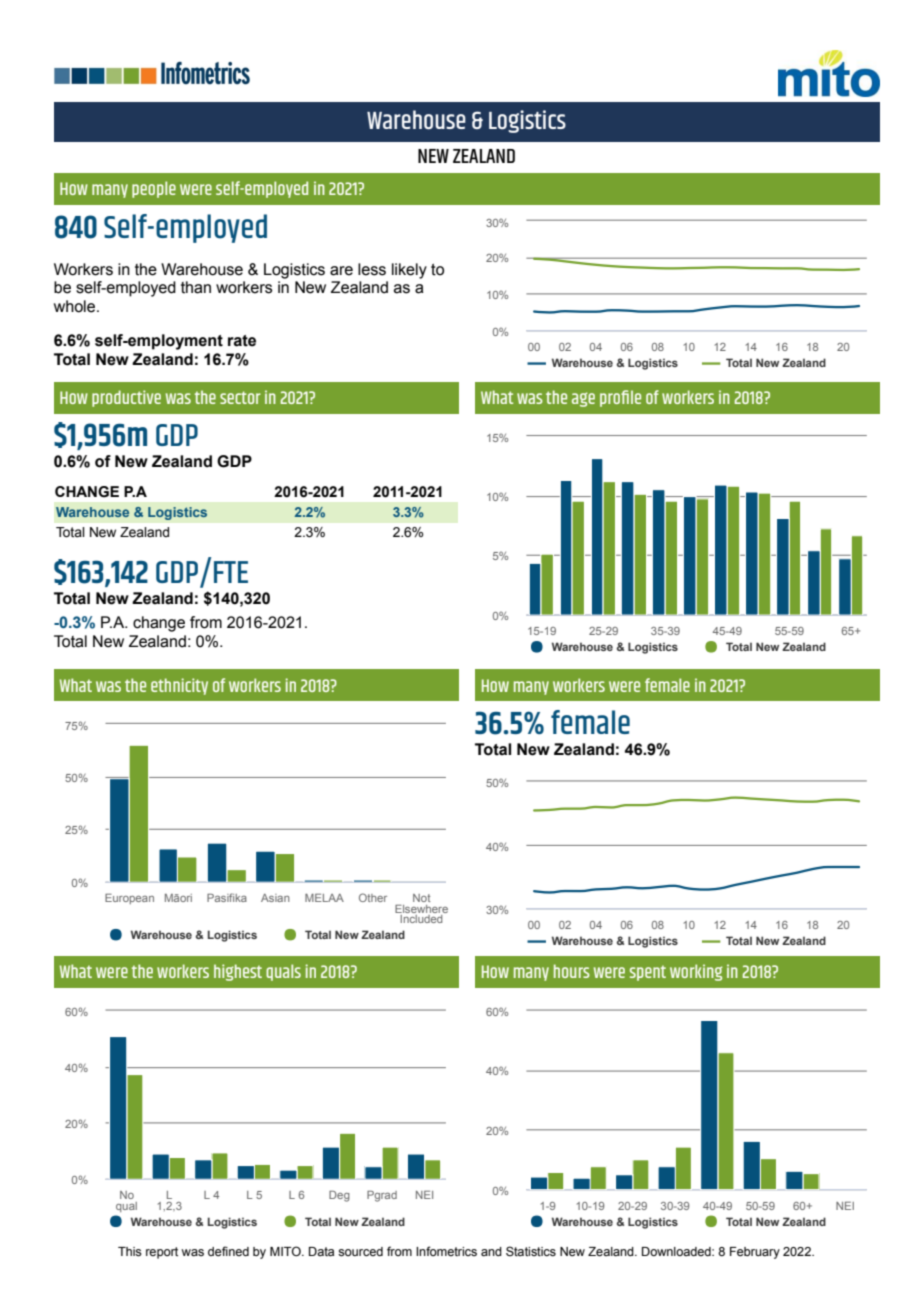 The height and width of the screenshot is (1307, 924). Describe the element at coordinates (179, 686) in the screenshot. I see `ethnicity` at that location.
